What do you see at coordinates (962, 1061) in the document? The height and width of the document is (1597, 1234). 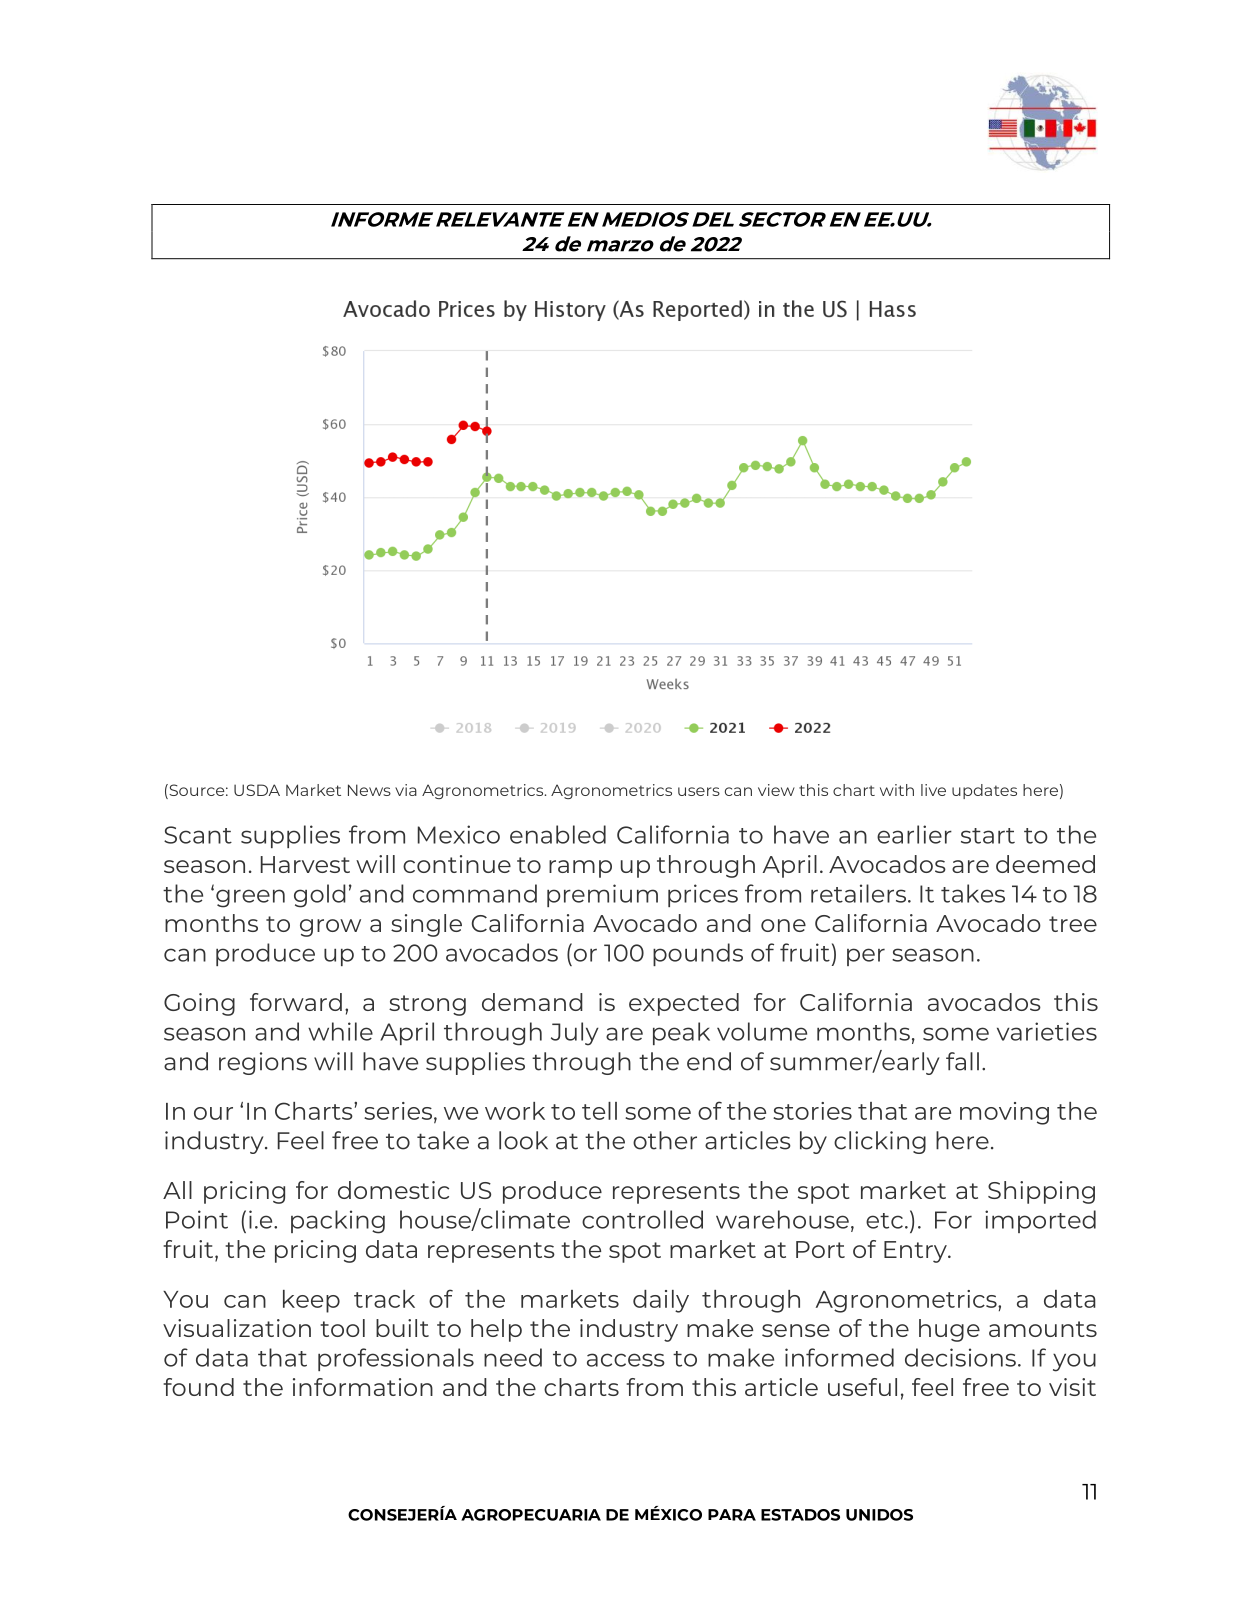 I see `fall` at bounding box center [962, 1061].
